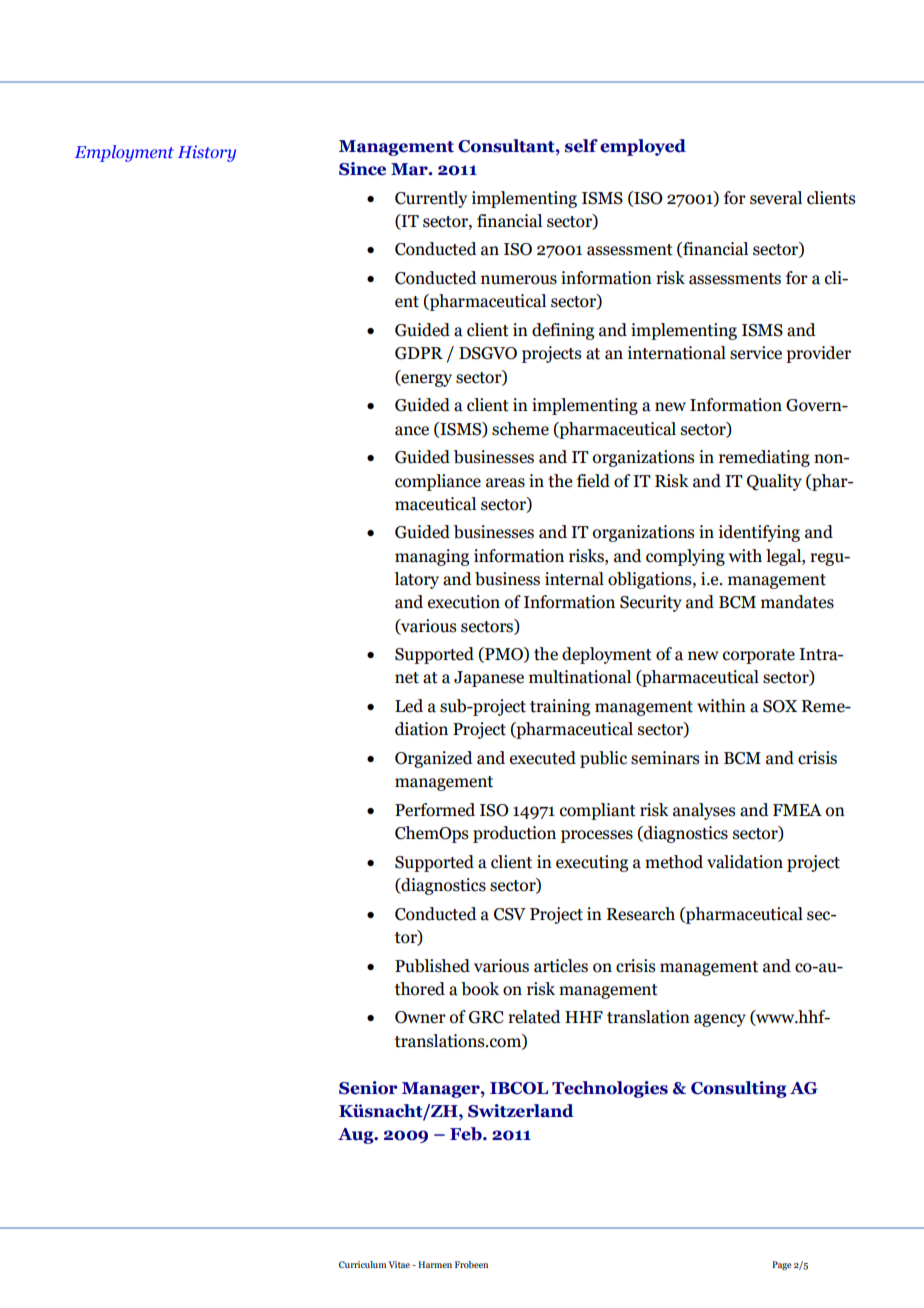  Describe the element at coordinates (510, 914) in the document. I see `CSV` at that location.
